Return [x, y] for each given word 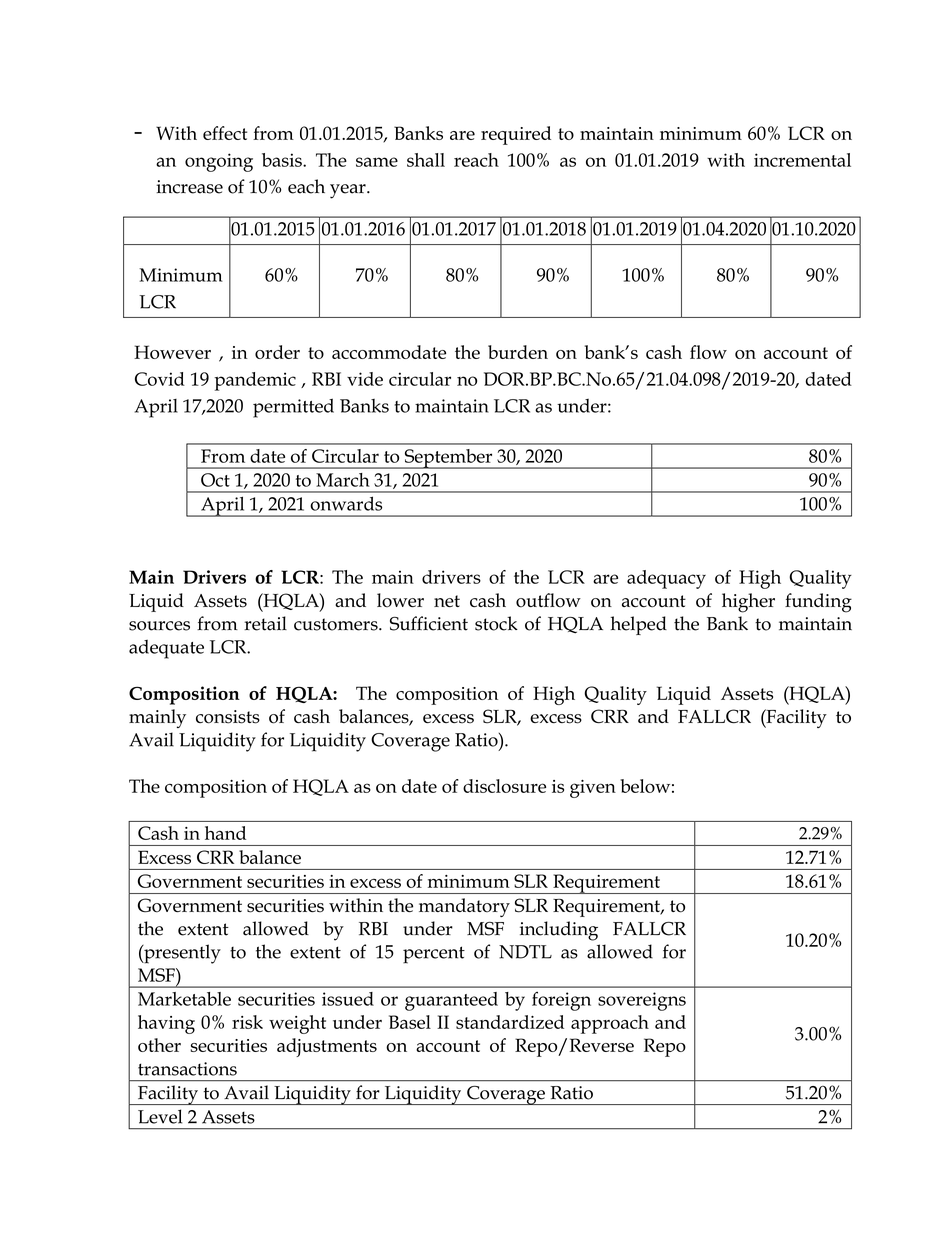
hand [225, 833]
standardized [510, 1022]
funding [818, 603]
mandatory [464, 907]
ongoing [219, 162]
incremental [802, 160]
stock [496, 623]
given [593, 789]
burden [518, 352]
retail [265, 623]
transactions [187, 1069]
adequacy [666, 579]
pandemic [255, 381]
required [516, 135]
